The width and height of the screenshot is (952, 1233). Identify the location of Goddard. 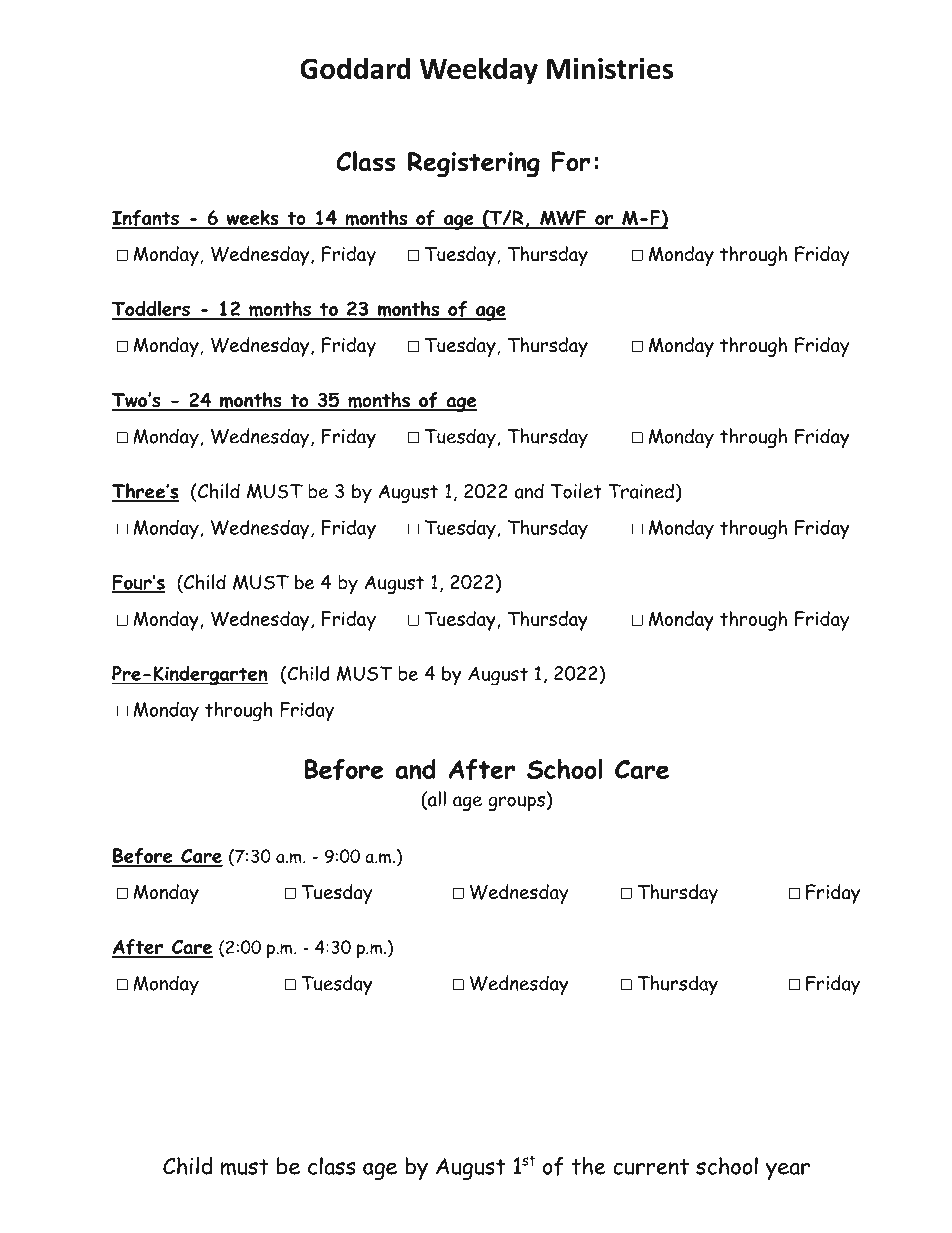
(355, 68).
